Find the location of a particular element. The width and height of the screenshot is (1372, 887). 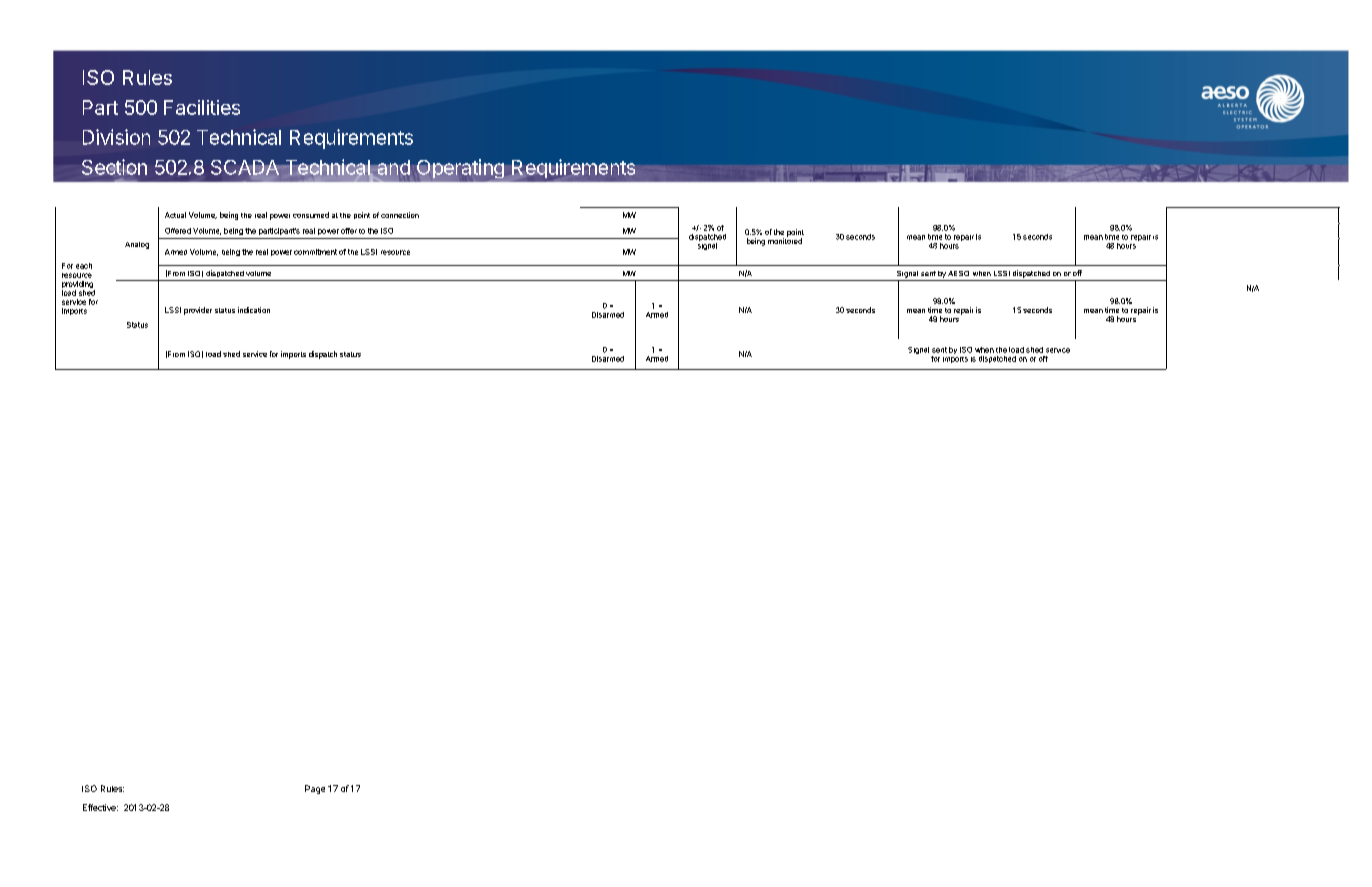

provider is located at coordinates (198, 311).
